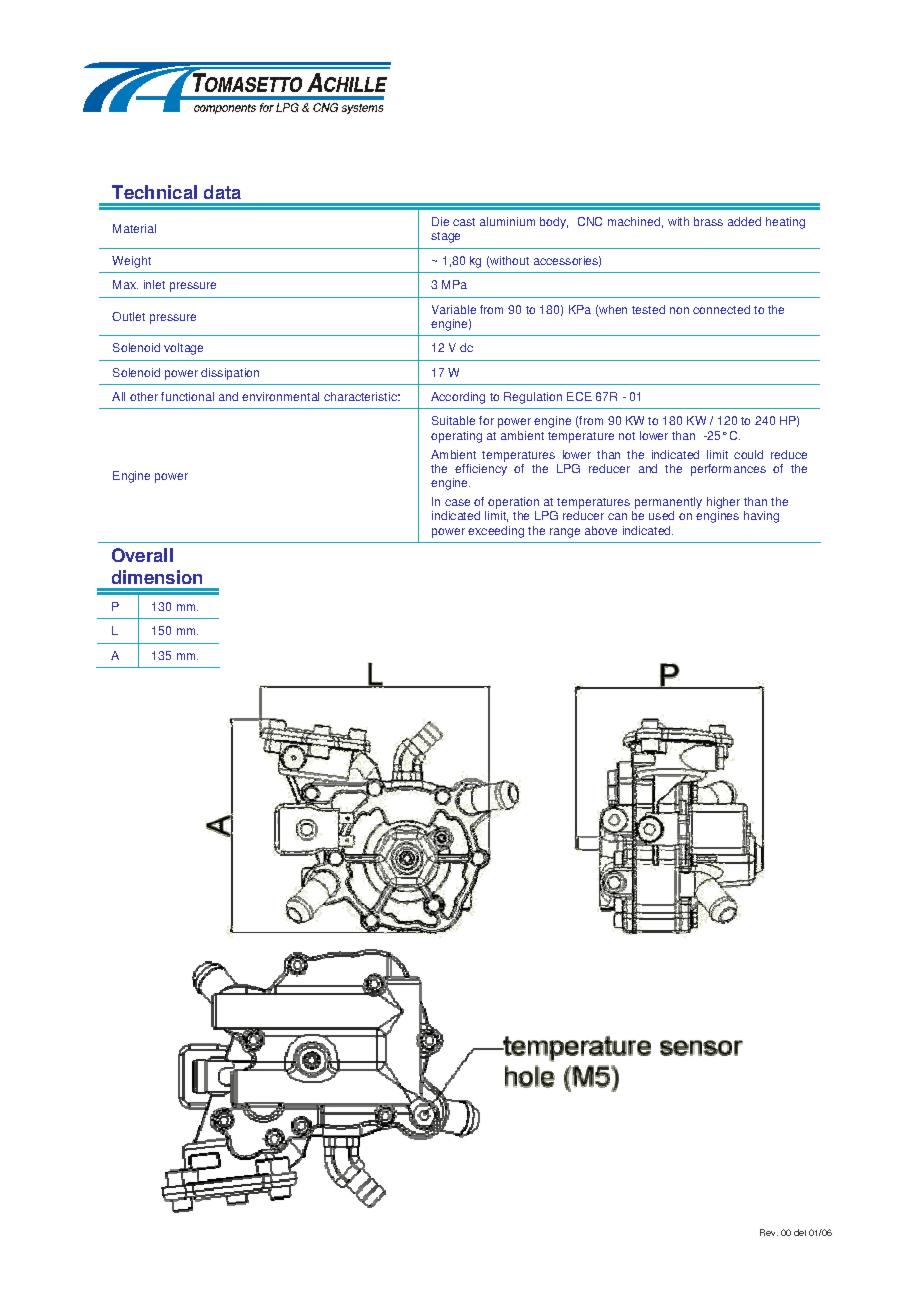  I want to click on cast, so click(464, 222).
